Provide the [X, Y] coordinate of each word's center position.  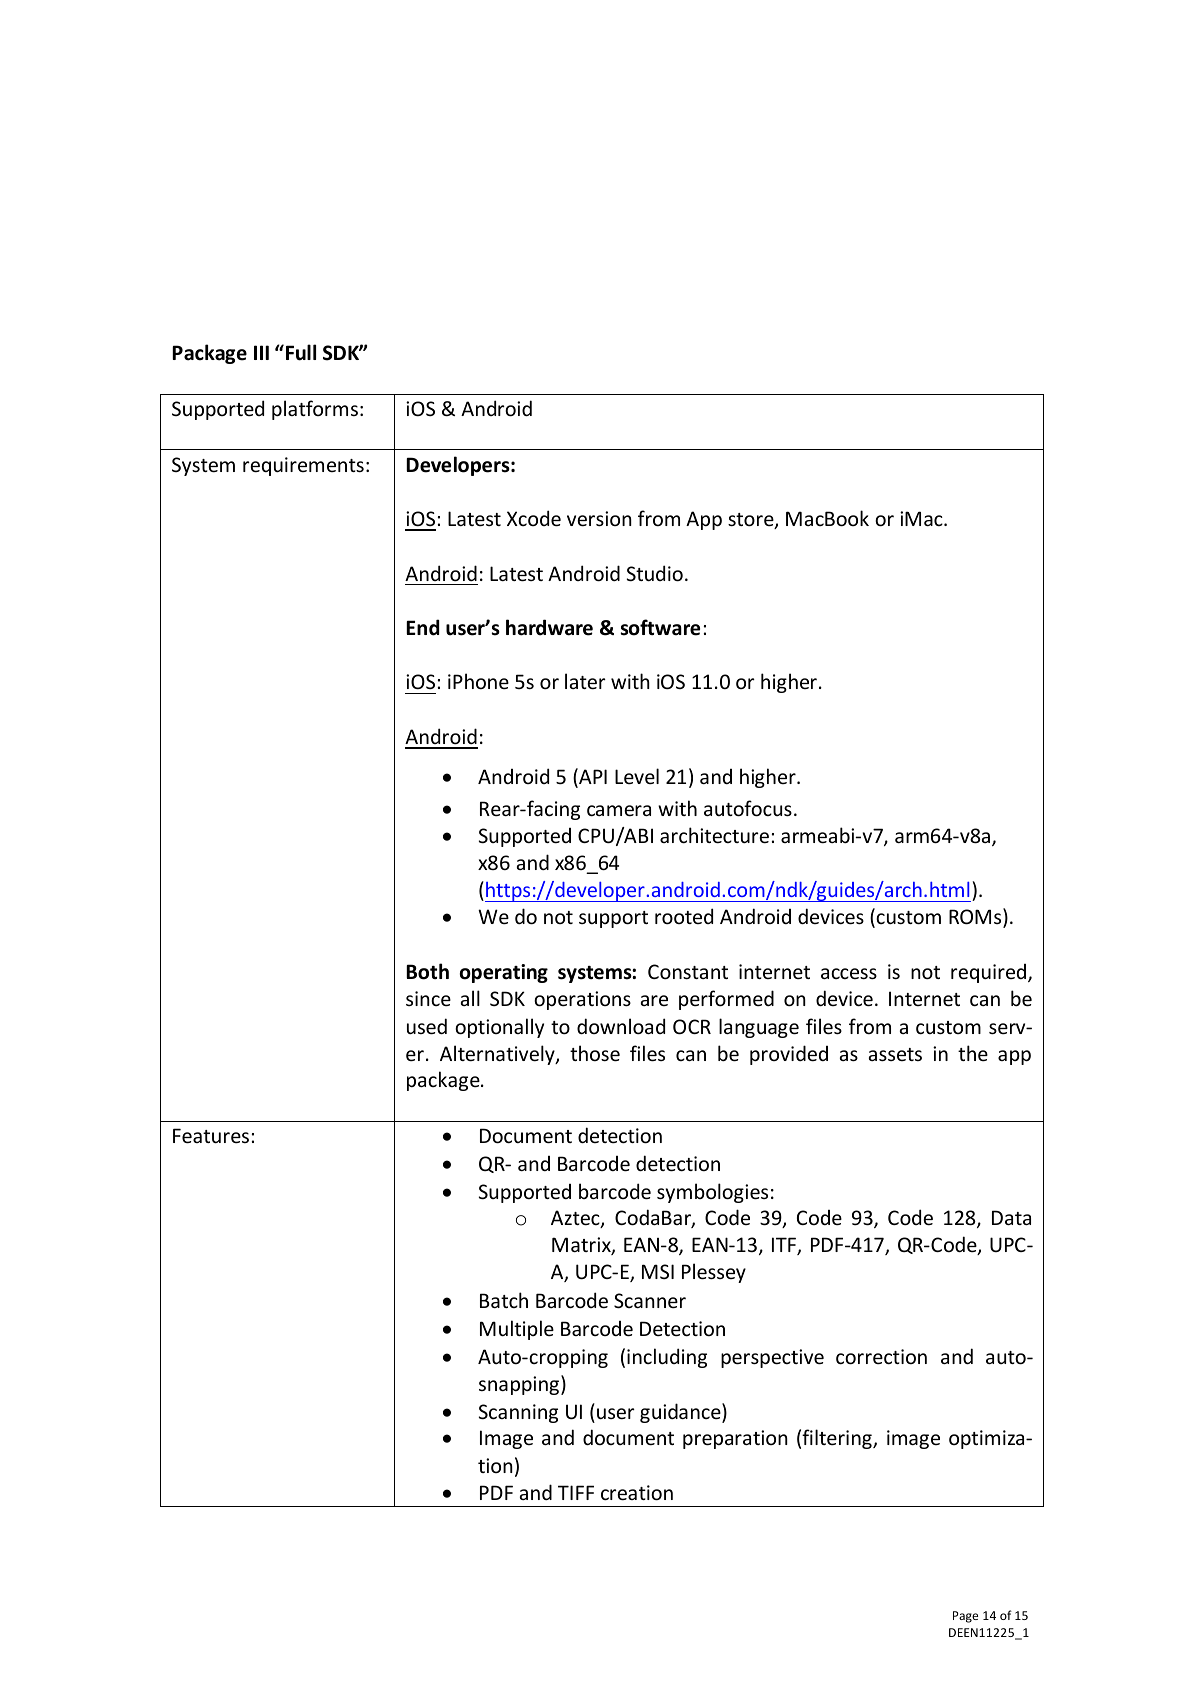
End [422, 627]
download [621, 1026]
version [599, 519]
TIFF [576, 1492]
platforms [315, 410]
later [585, 681]
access [849, 974]
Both [427, 971]
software [660, 627]
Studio [655, 573]
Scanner [650, 1301]
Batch [504, 1300]
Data [1011, 1217]
